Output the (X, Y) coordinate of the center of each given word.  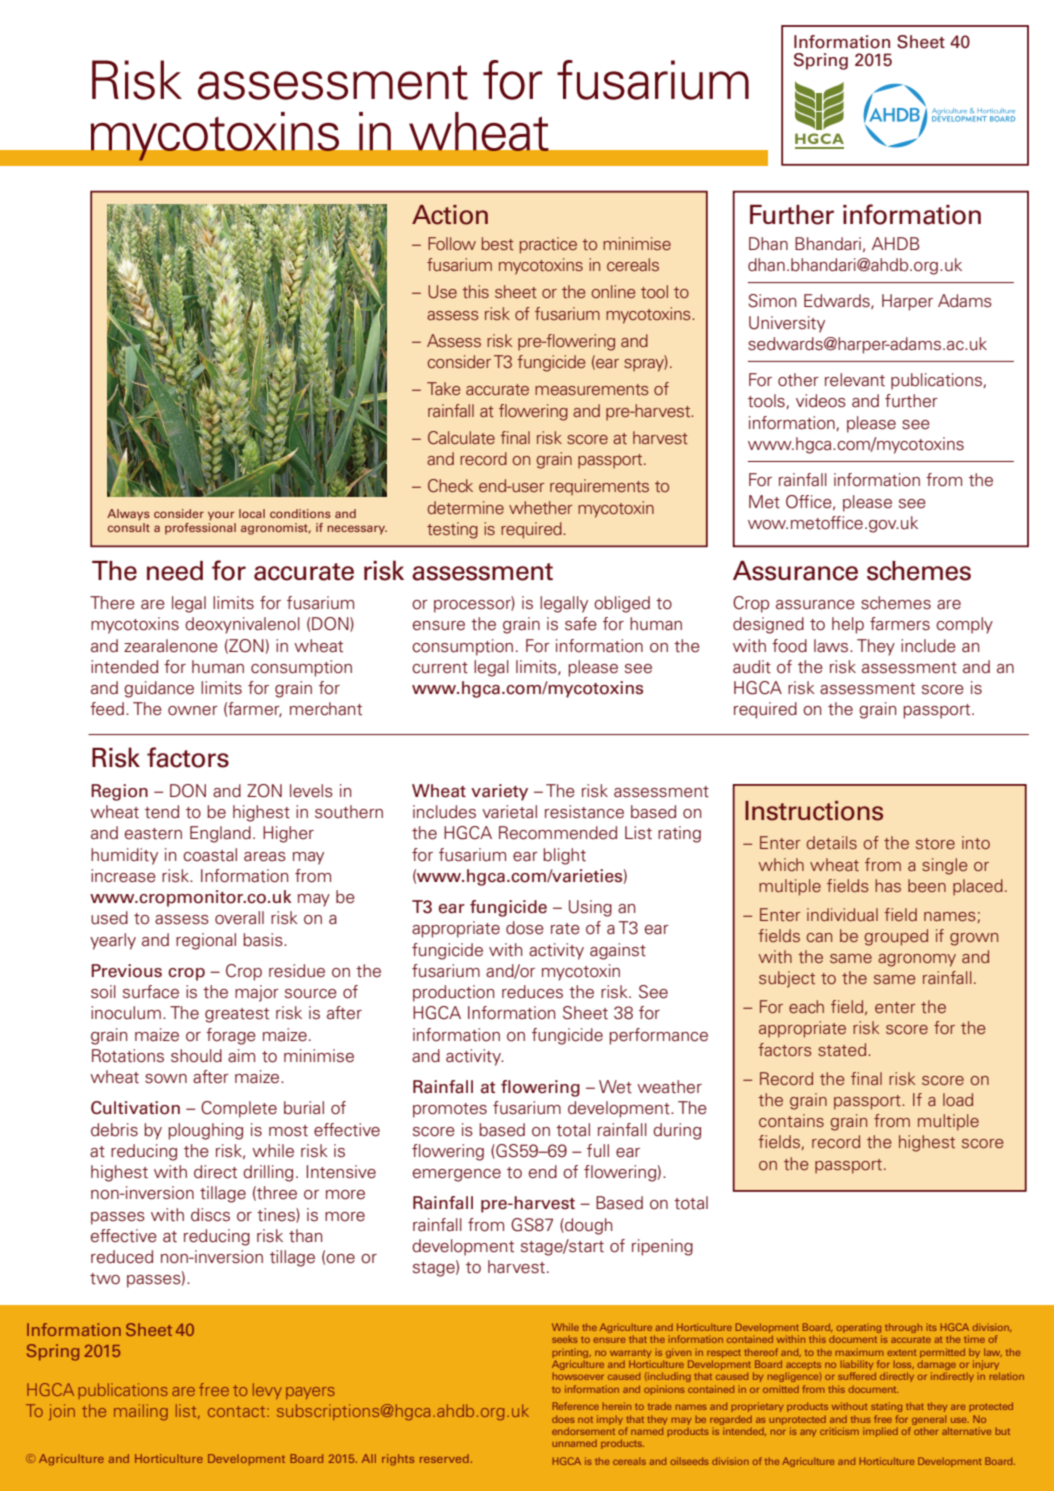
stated (843, 1049)
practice (548, 245)
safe (581, 624)
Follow (452, 243)
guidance (159, 689)
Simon (772, 301)
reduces (532, 992)
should (196, 1056)
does (563, 1419)
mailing (141, 1412)
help (848, 625)
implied (880, 1432)
